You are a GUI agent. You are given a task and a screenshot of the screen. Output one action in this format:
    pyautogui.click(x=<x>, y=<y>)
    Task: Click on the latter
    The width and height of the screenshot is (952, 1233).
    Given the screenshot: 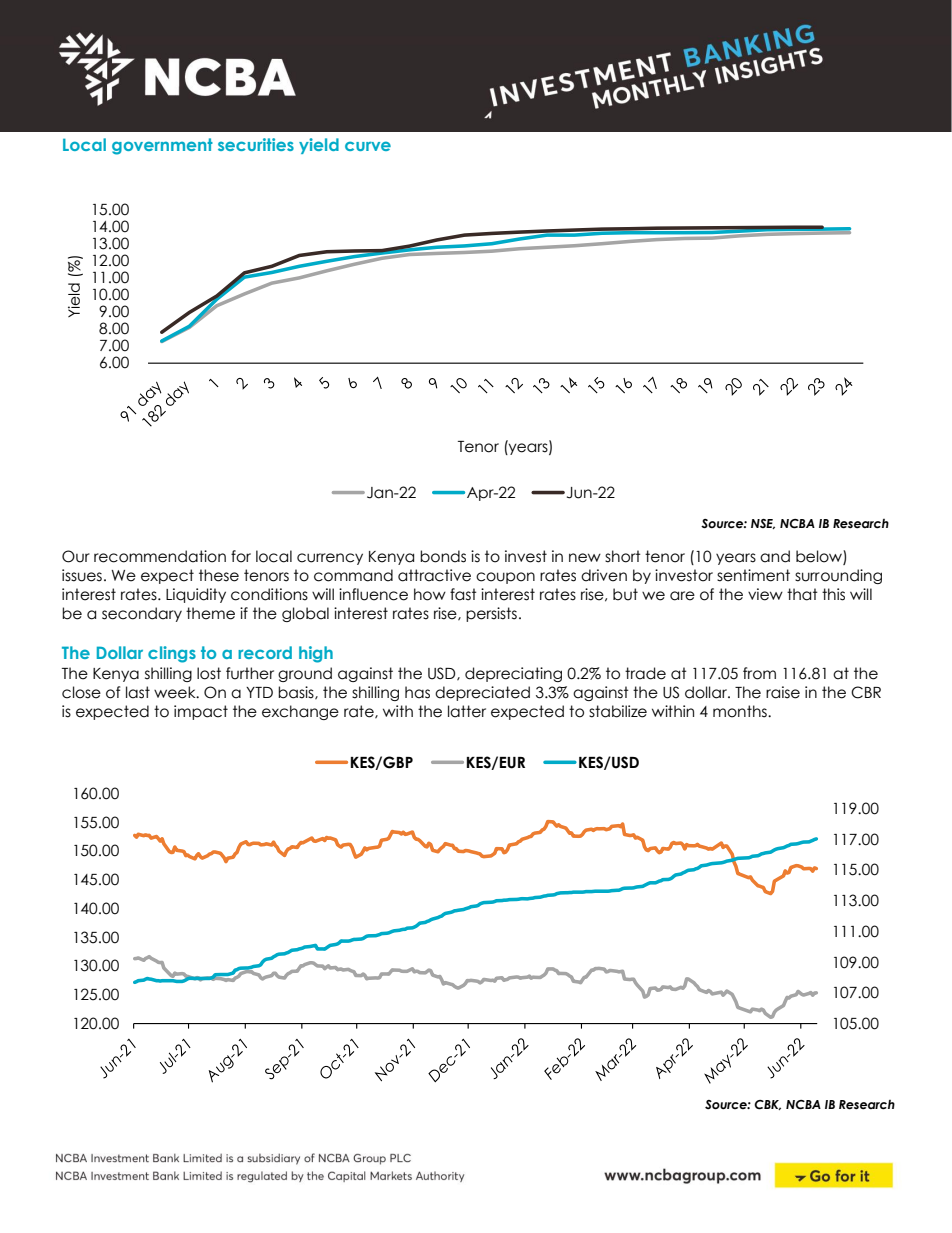 What is the action you would take?
    pyautogui.click(x=467, y=711)
